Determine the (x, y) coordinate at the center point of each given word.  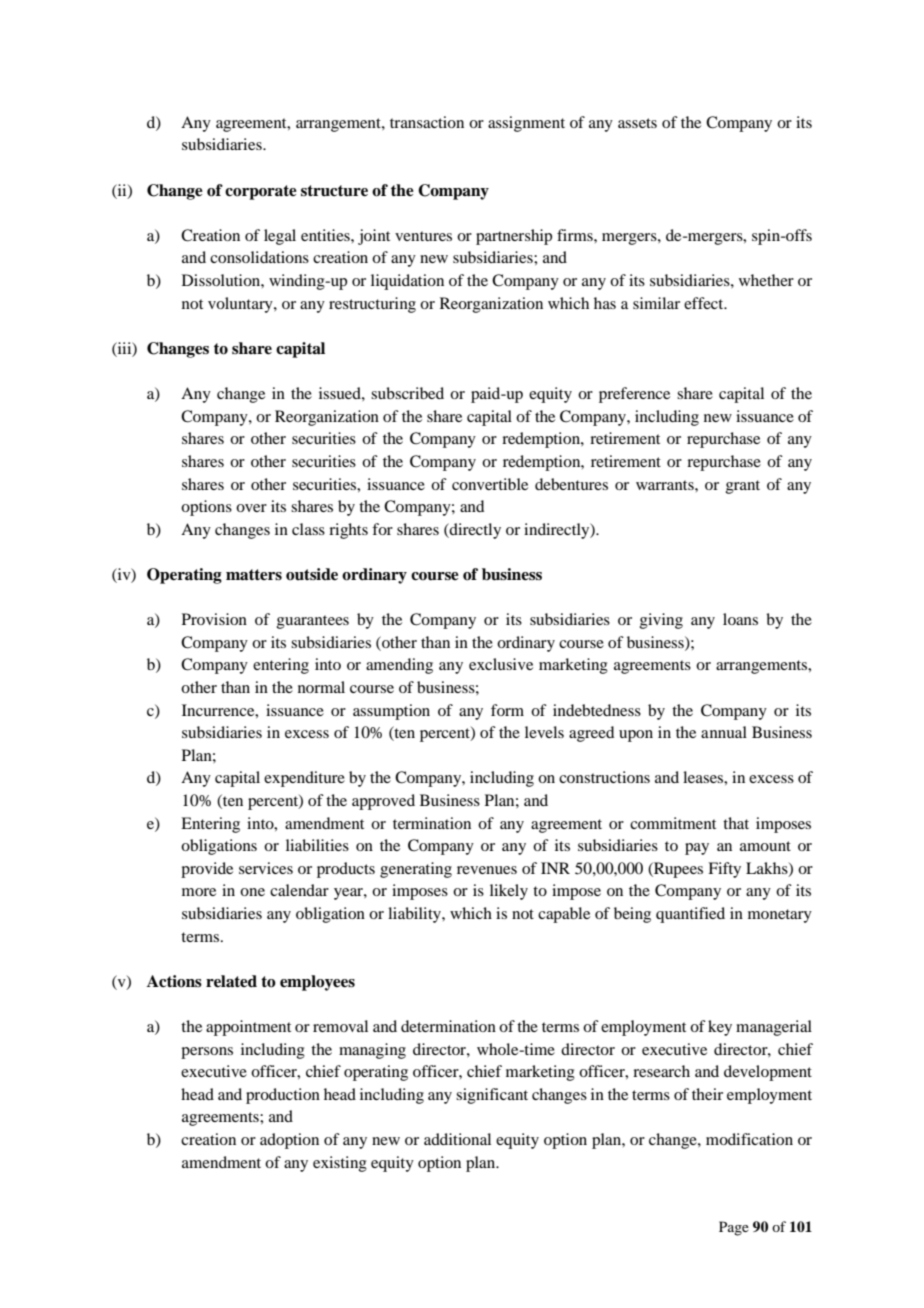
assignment (526, 124)
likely (509, 892)
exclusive (501, 664)
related (231, 981)
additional (457, 1139)
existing (340, 1164)
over (251, 508)
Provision (214, 619)
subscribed (407, 393)
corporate (261, 192)
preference (634, 395)
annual (724, 732)
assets (637, 123)
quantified (690, 915)
